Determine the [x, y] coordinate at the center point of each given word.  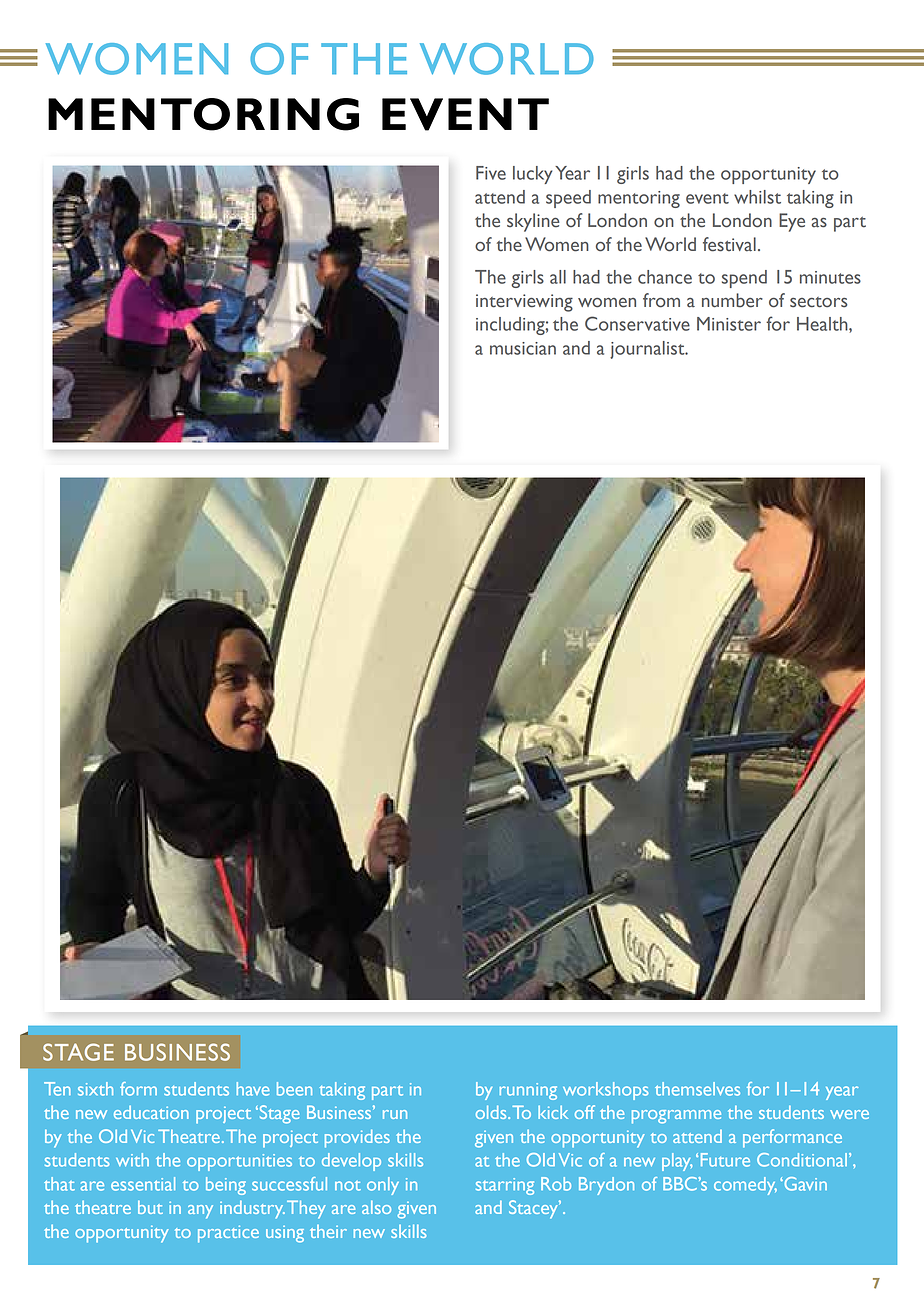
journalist [648, 350]
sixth [95, 1089]
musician [523, 348]
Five [491, 173]
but [150, 1207]
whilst [757, 197]
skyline [533, 222]
